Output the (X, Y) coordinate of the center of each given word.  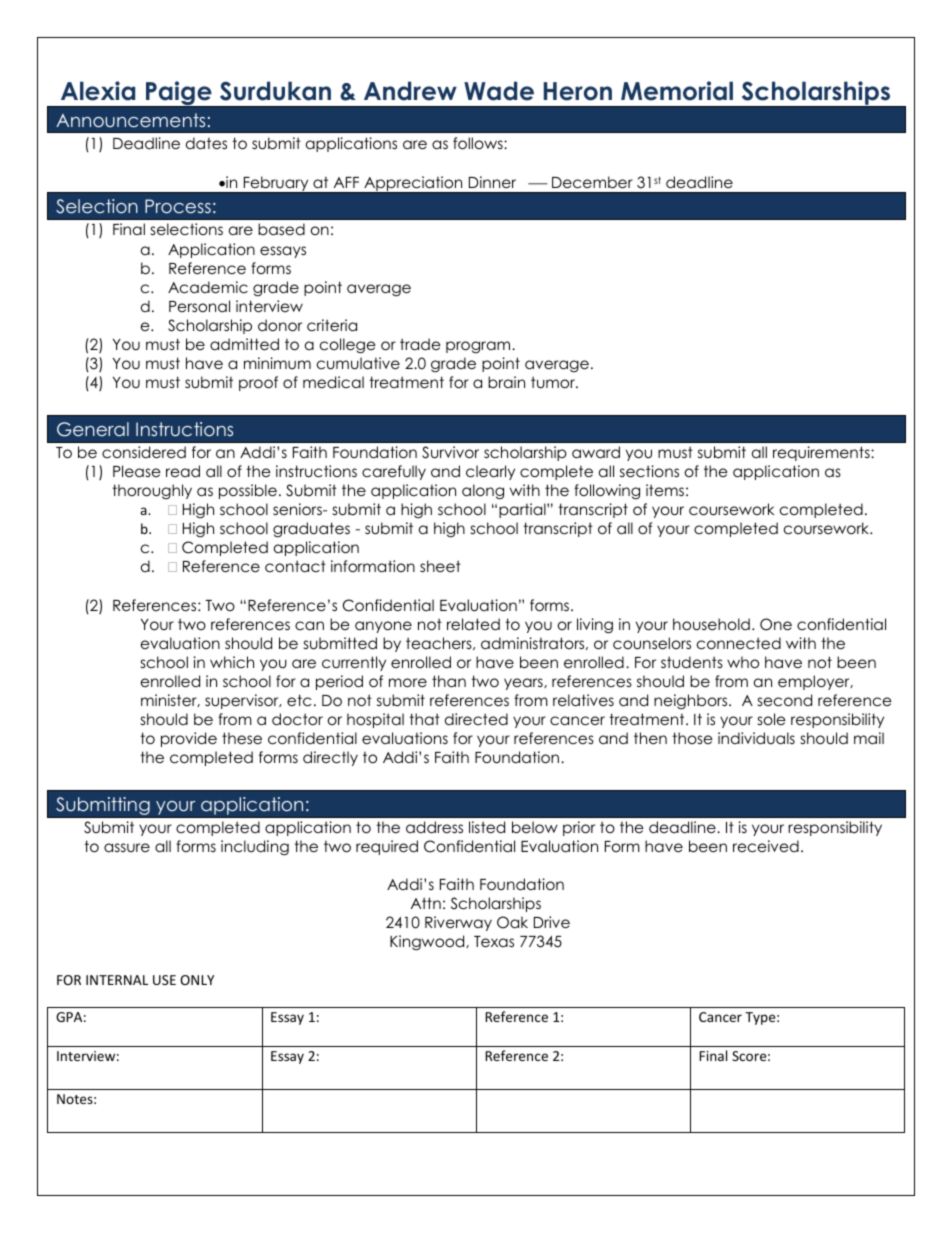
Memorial (677, 91)
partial (523, 510)
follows (479, 143)
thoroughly (152, 491)
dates (206, 143)
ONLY (197, 980)
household (711, 624)
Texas (494, 942)
